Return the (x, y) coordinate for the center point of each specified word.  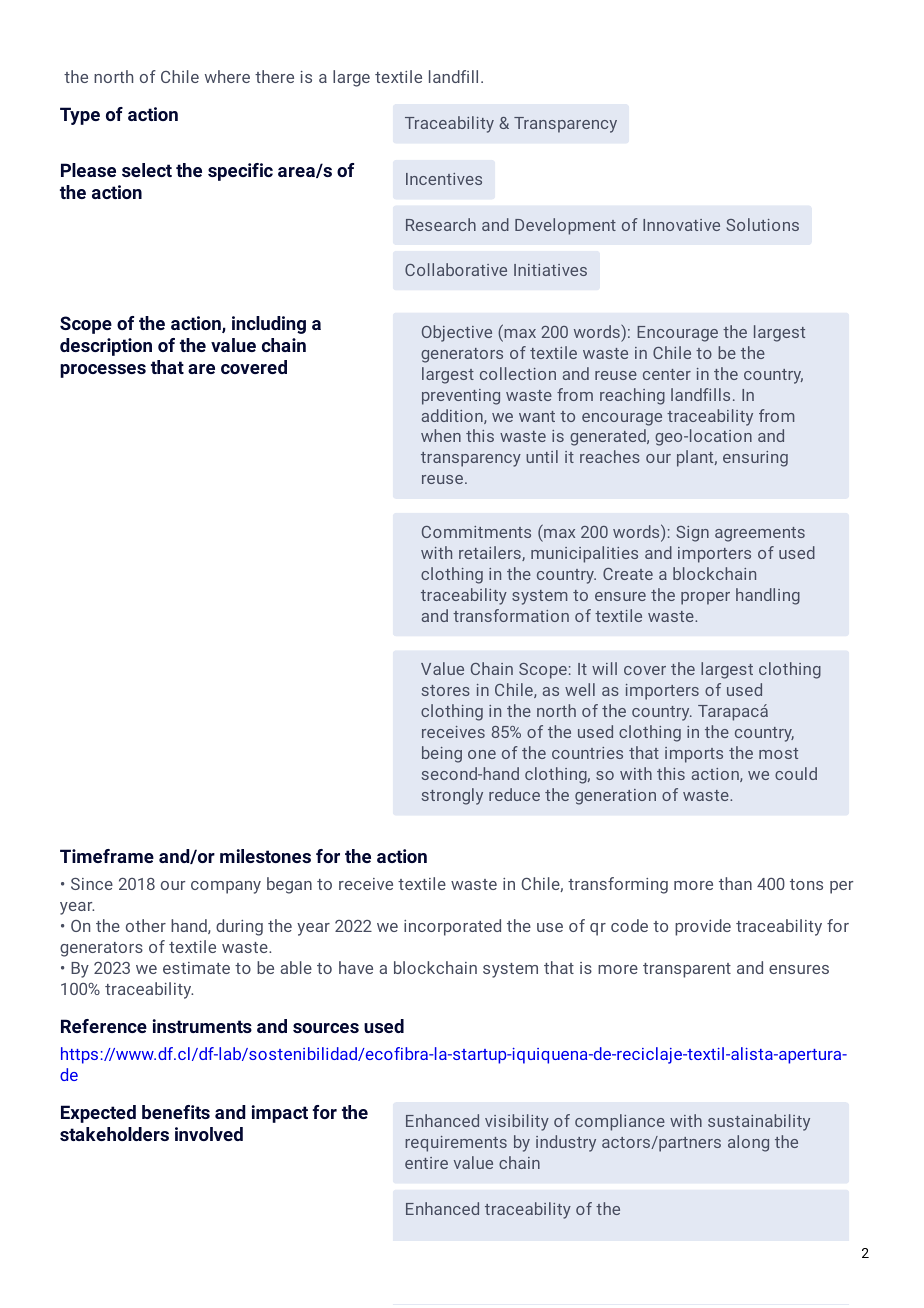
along (748, 1143)
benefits (176, 1112)
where (227, 76)
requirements (456, 1144)
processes (103, 371)
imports (694, 755)
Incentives (444, 179)
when (441, 435)
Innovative (681, 225)
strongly (452, 796)
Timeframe (107, 856)
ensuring (755, 459)
